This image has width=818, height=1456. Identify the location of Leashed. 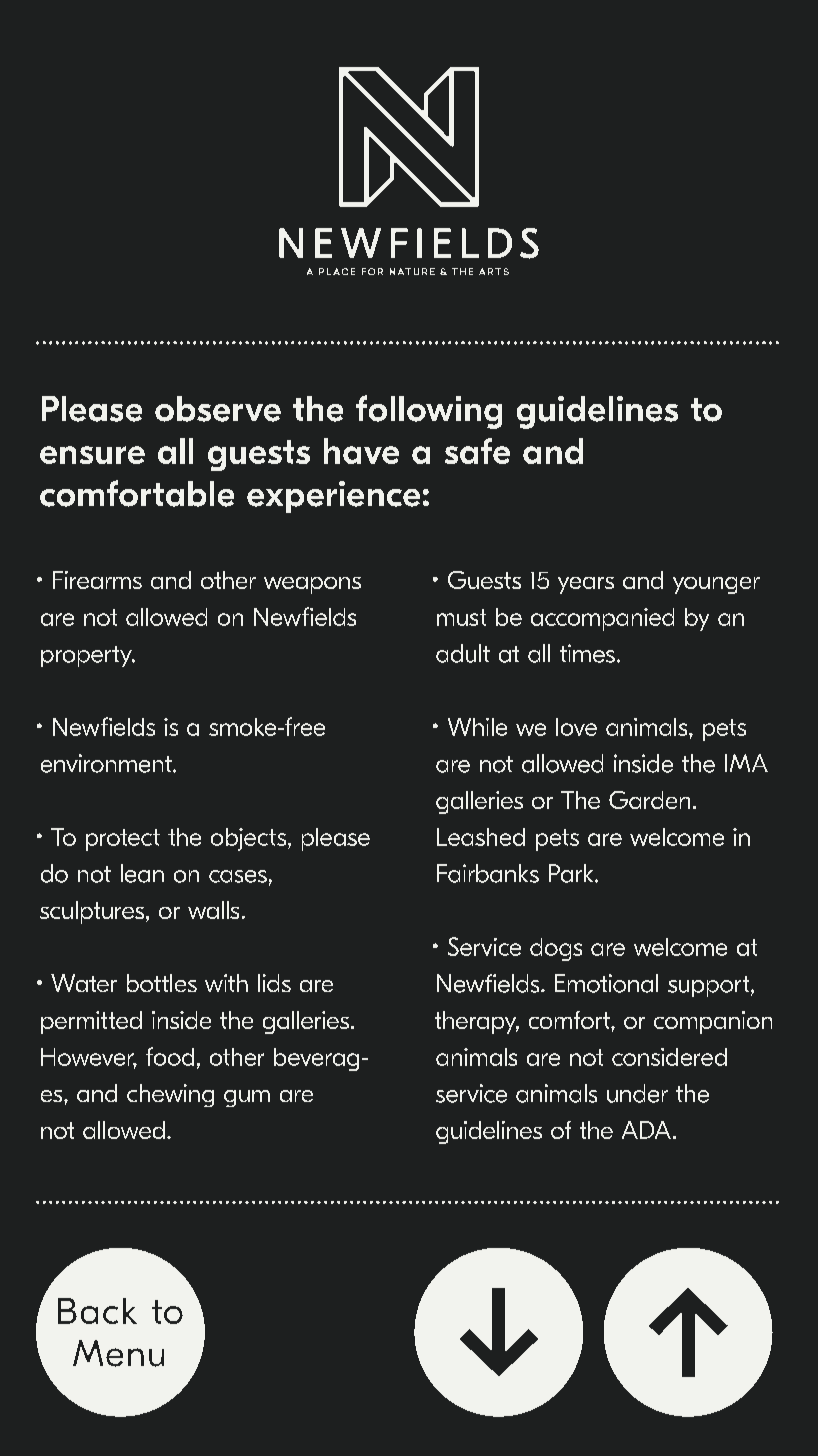
(481, 837).
